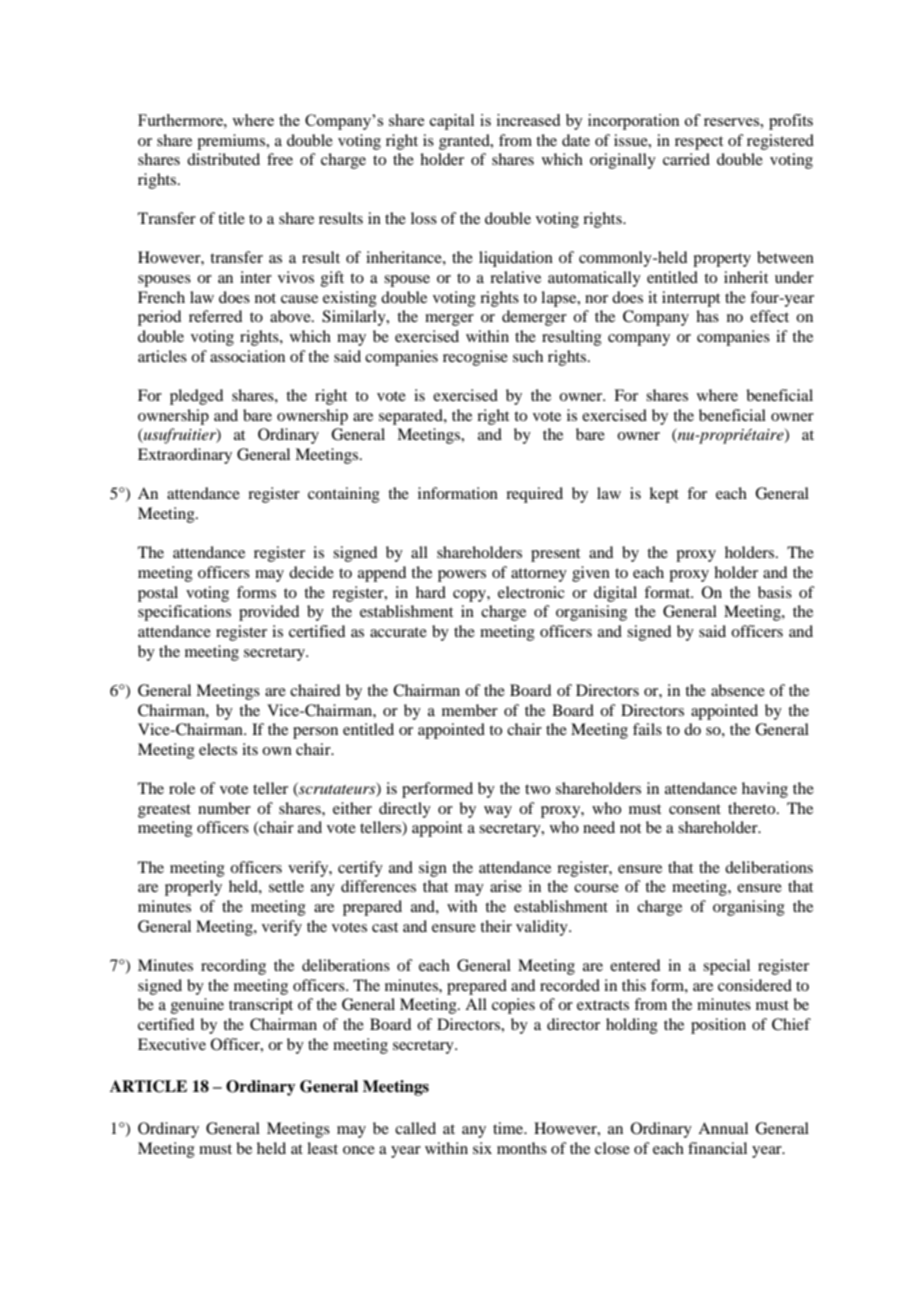  Describe the element at coordinates (699, 143) in the screenshot. I see `respect` at that location.
